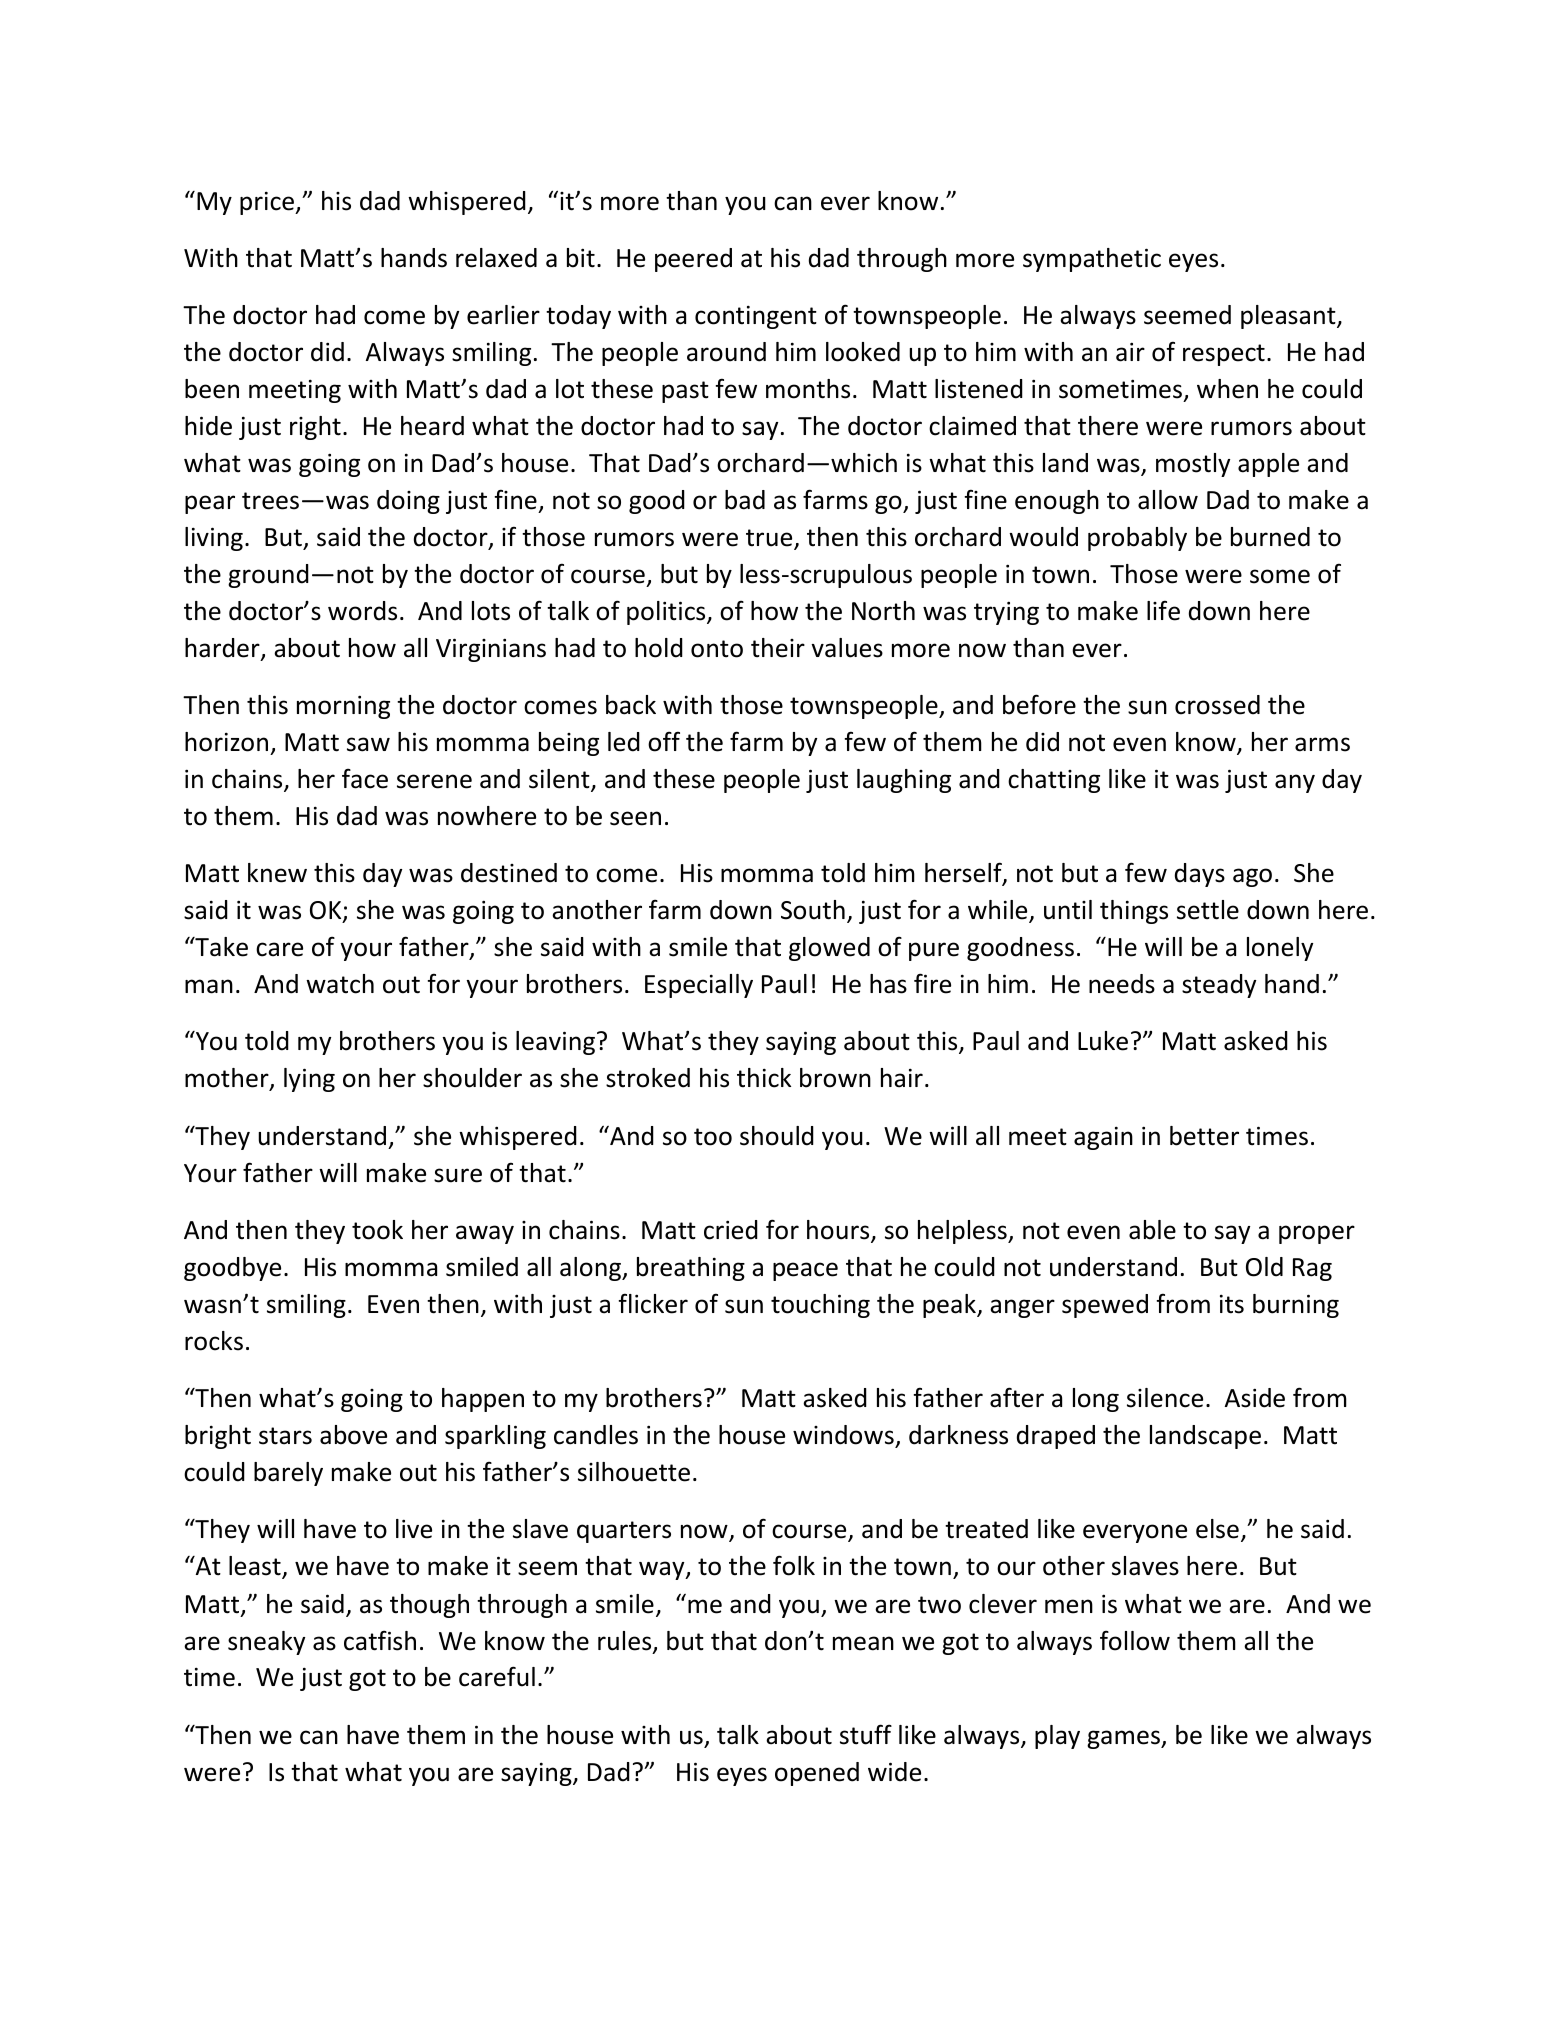 This document has height=2019, width=1560. I want to click on peered, so click(693, 260).
